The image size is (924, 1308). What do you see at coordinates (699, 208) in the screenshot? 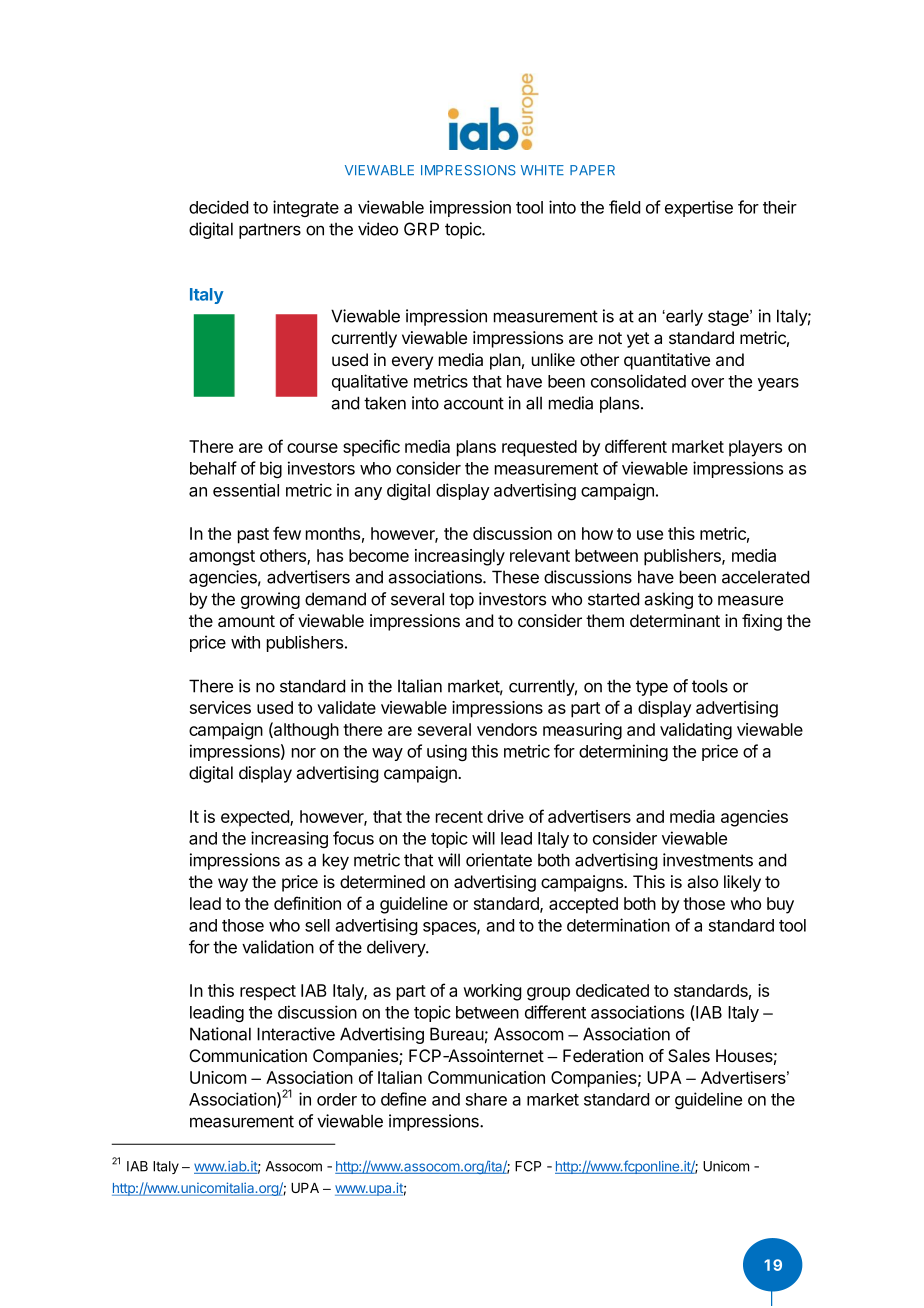
I see `expertise` at bounding box center [699, 208].
